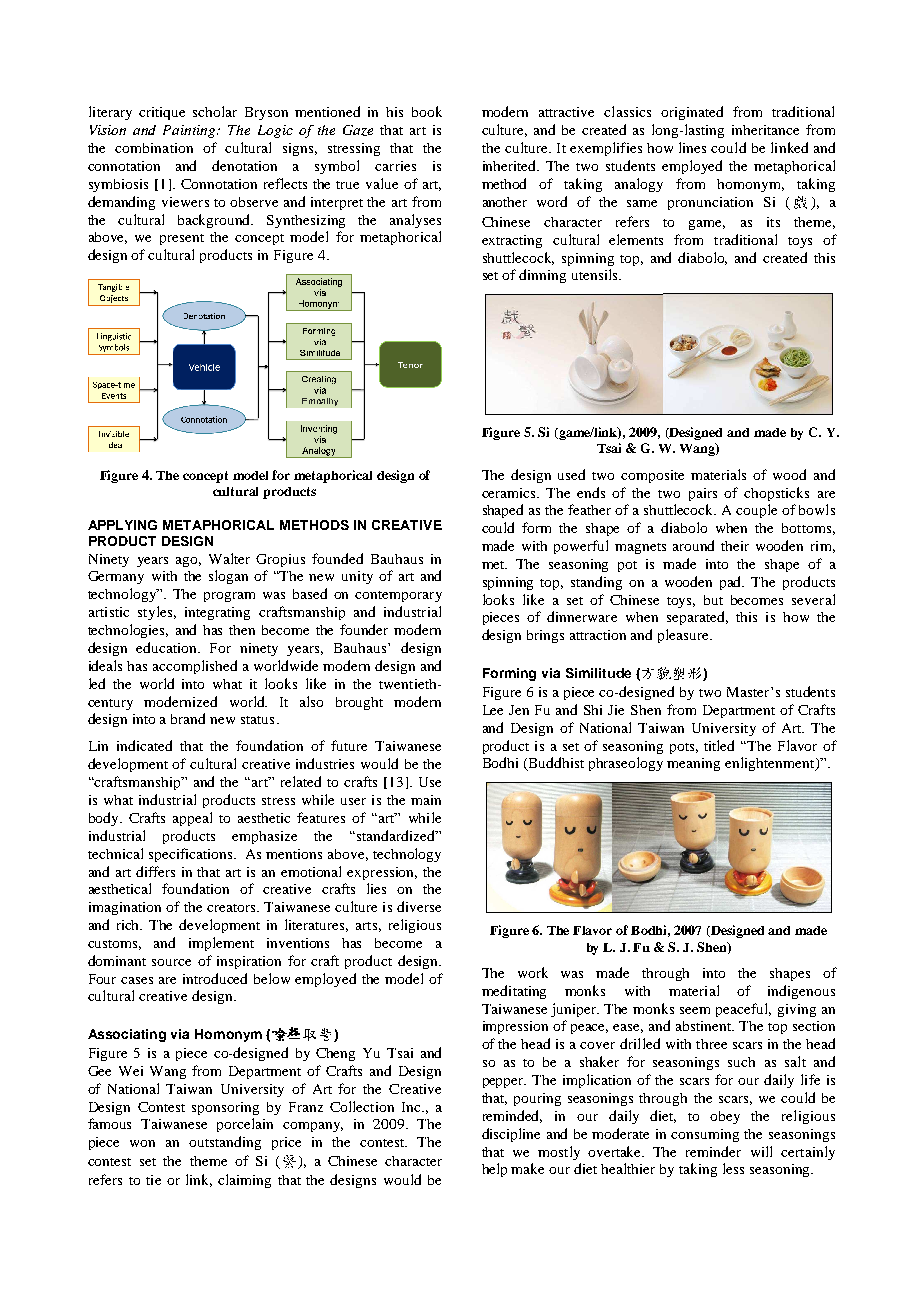 The width and height of the image is (924, 1308). I want to click on Painting, so click(191, 131).
